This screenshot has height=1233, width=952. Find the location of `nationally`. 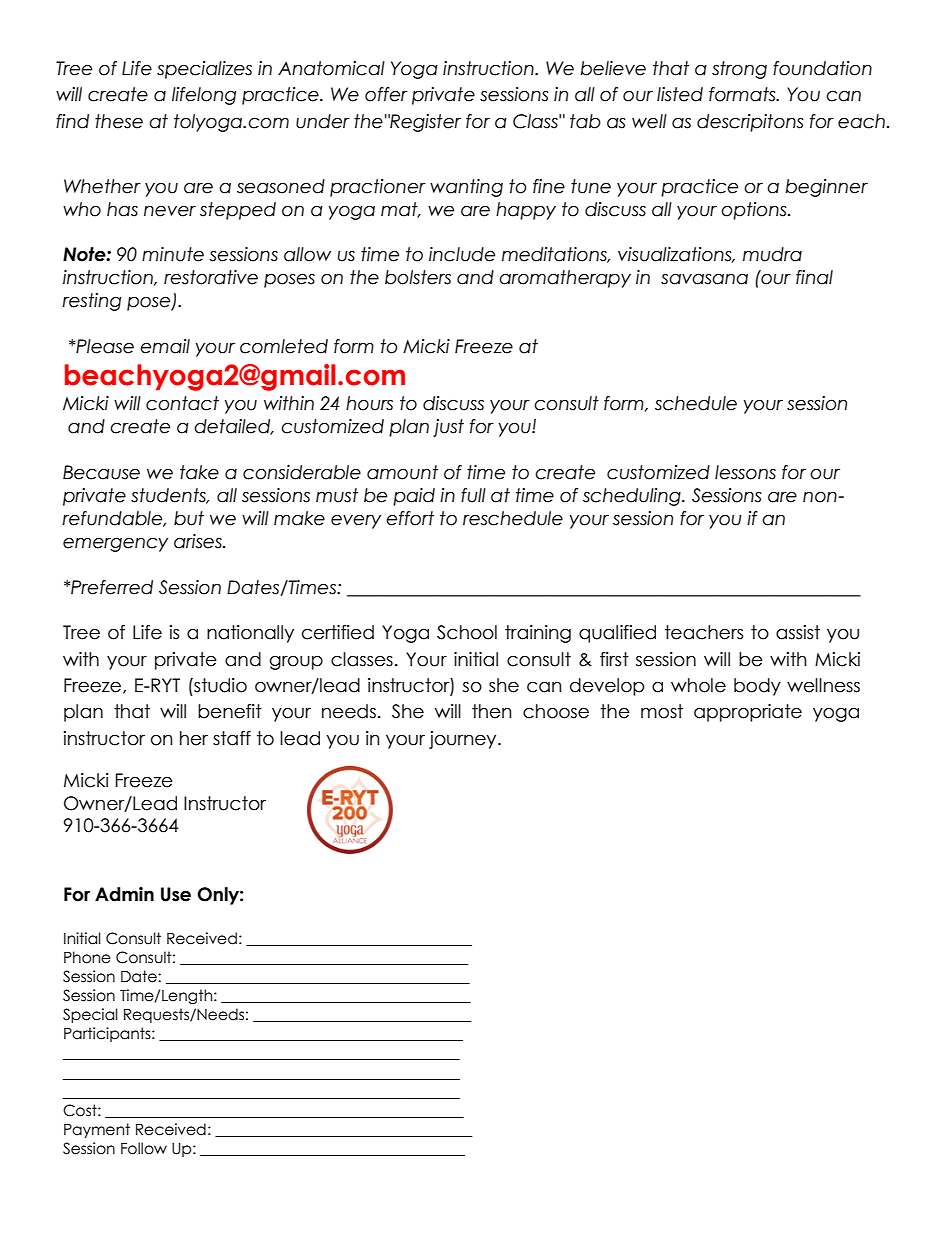

nationally is located at coordinates (250, 634).
